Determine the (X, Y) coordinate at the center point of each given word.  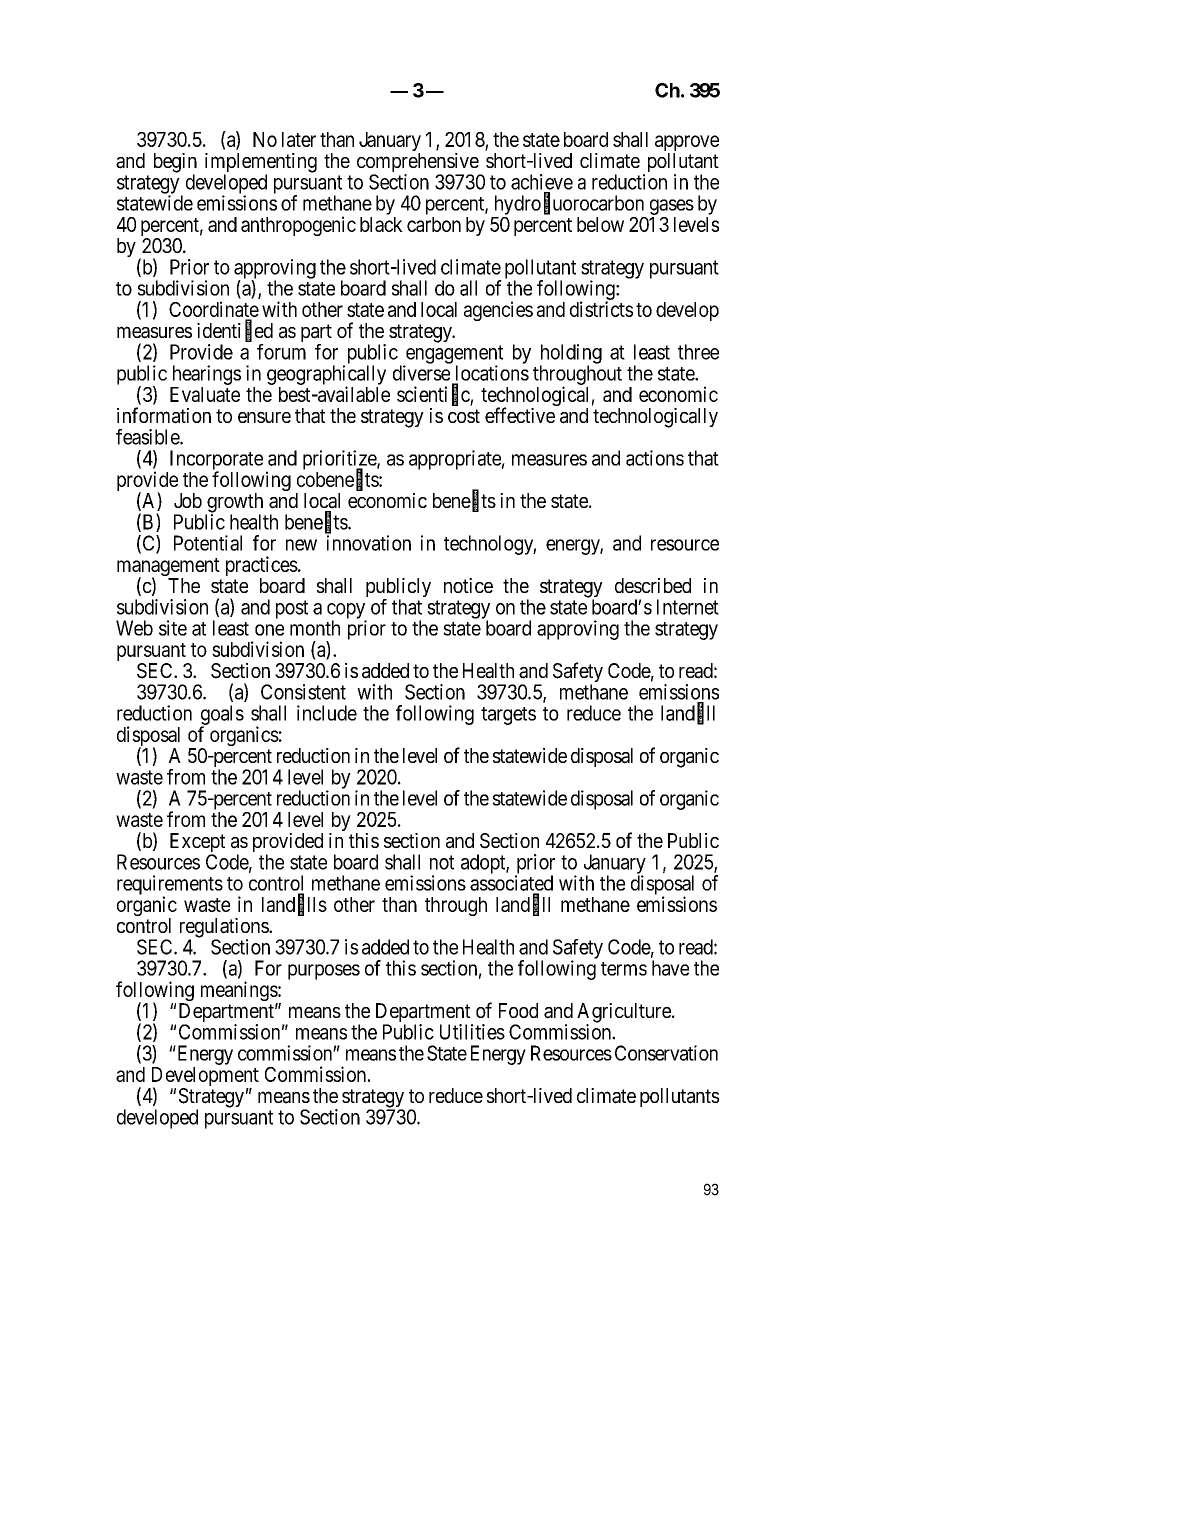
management (168, 568)
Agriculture (625, 1014)
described (653, 585)
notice (468, 585)
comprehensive (418, 164)
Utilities (472, 1032)
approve (687, 144)
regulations (225, 929)
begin (175, 164)
